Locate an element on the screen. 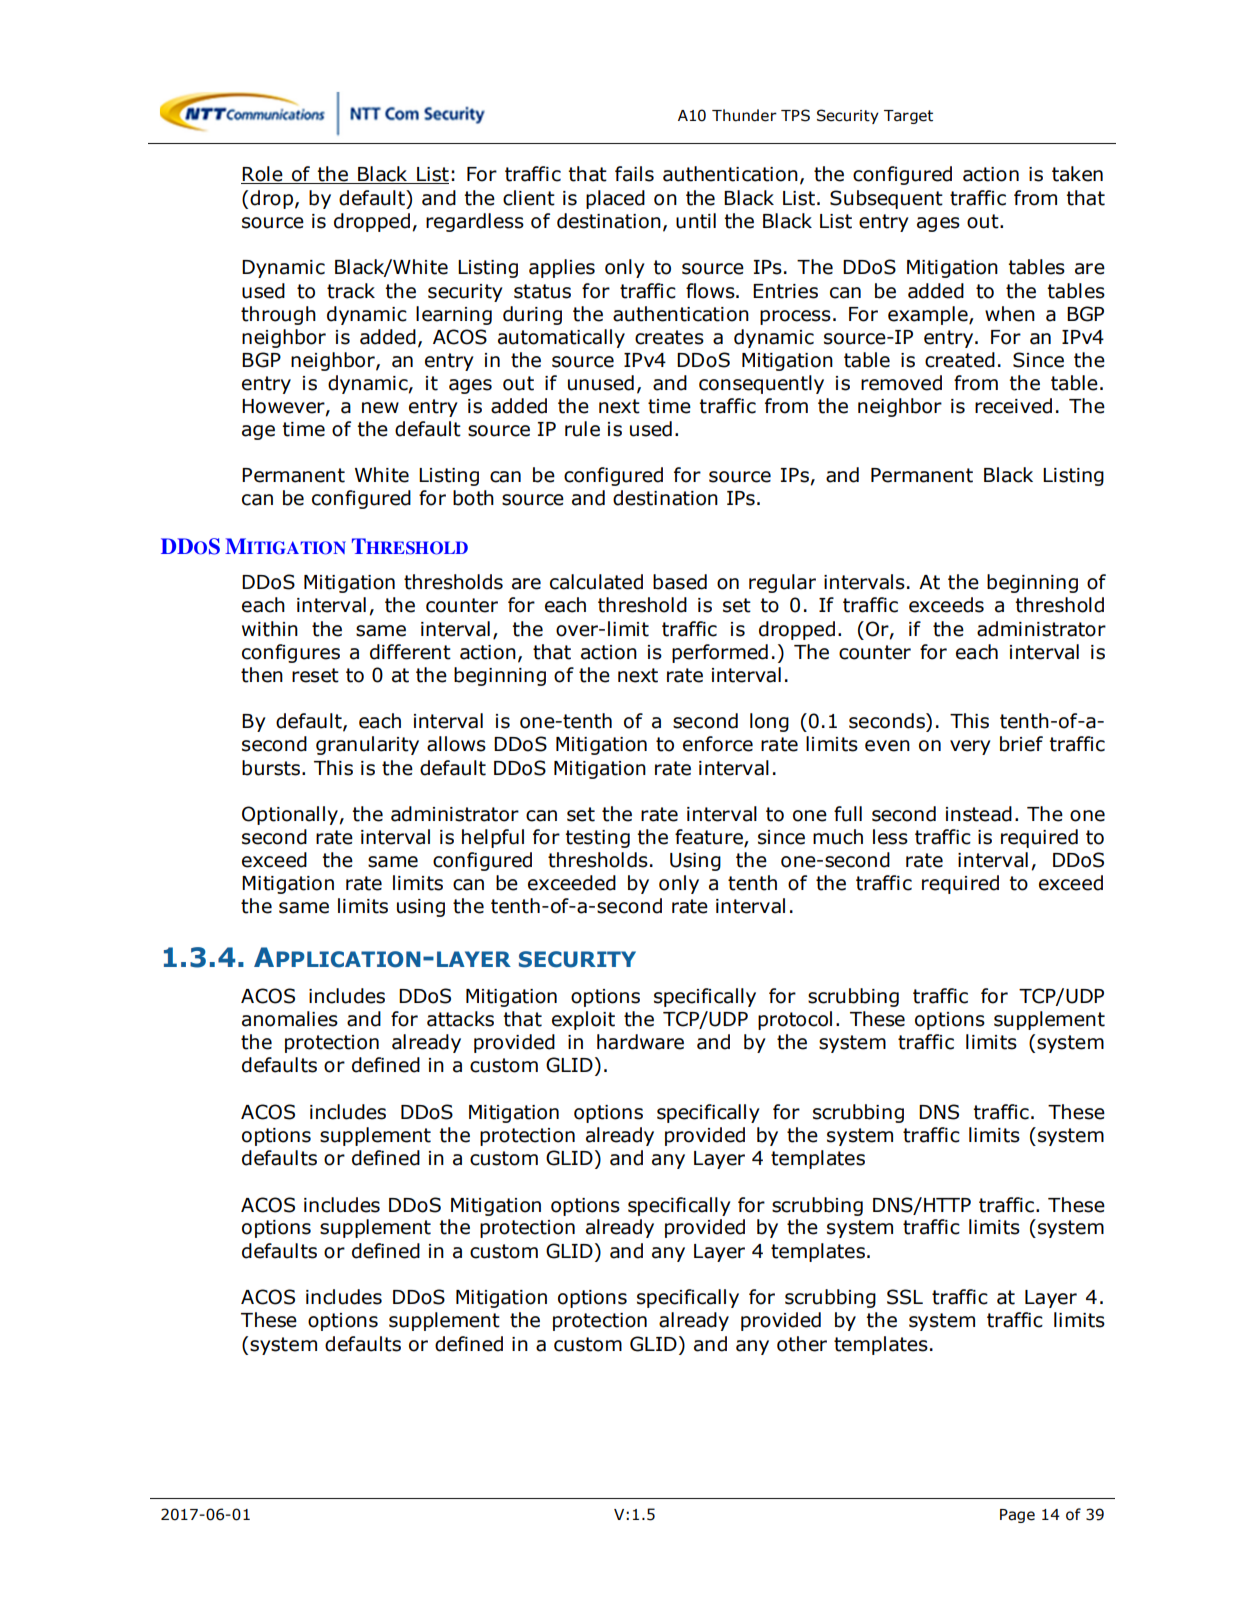  feature is located at coordinates (710, 838).
